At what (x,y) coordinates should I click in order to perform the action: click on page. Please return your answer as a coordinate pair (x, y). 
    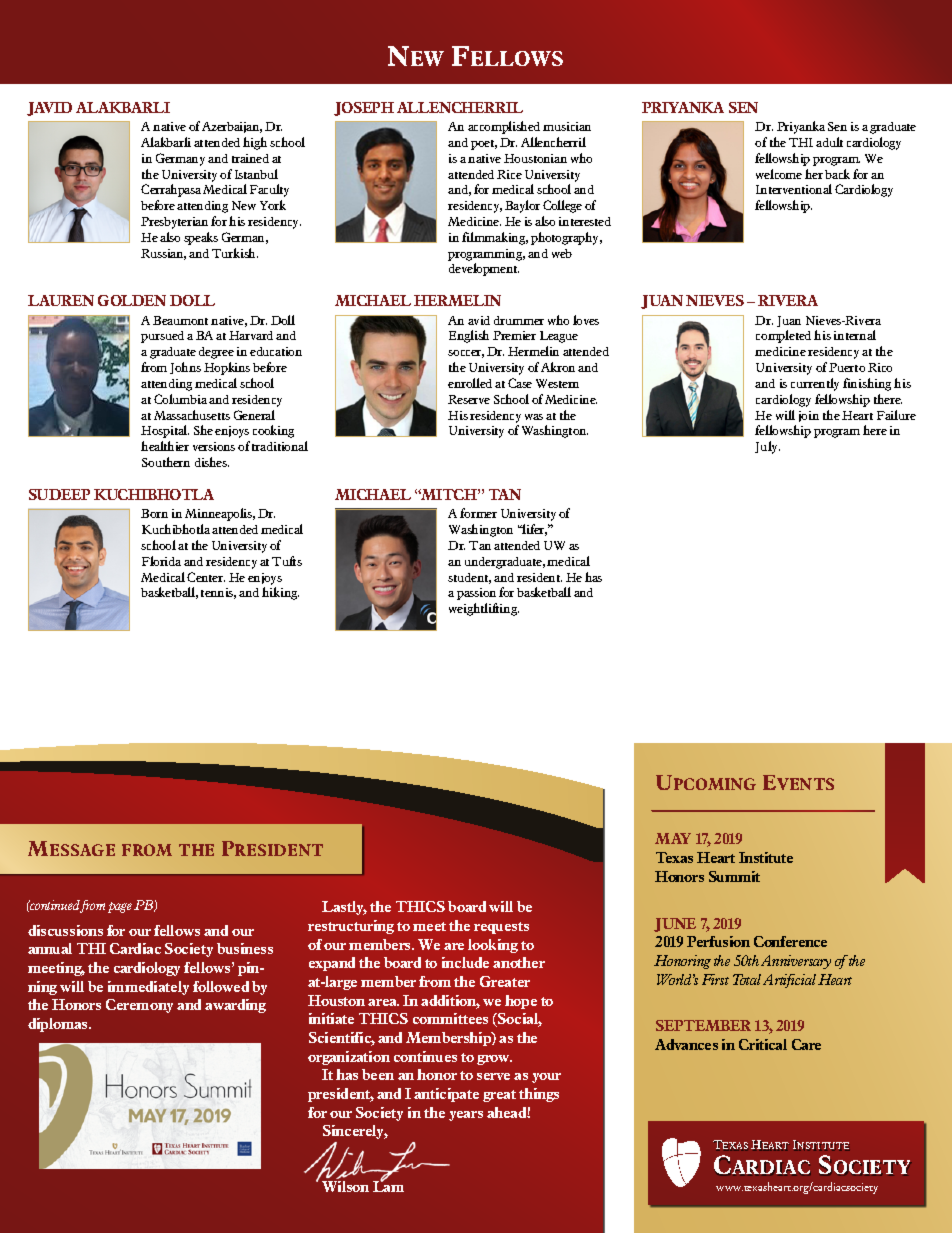
    Looking at the image, I should click on (120, 907).
